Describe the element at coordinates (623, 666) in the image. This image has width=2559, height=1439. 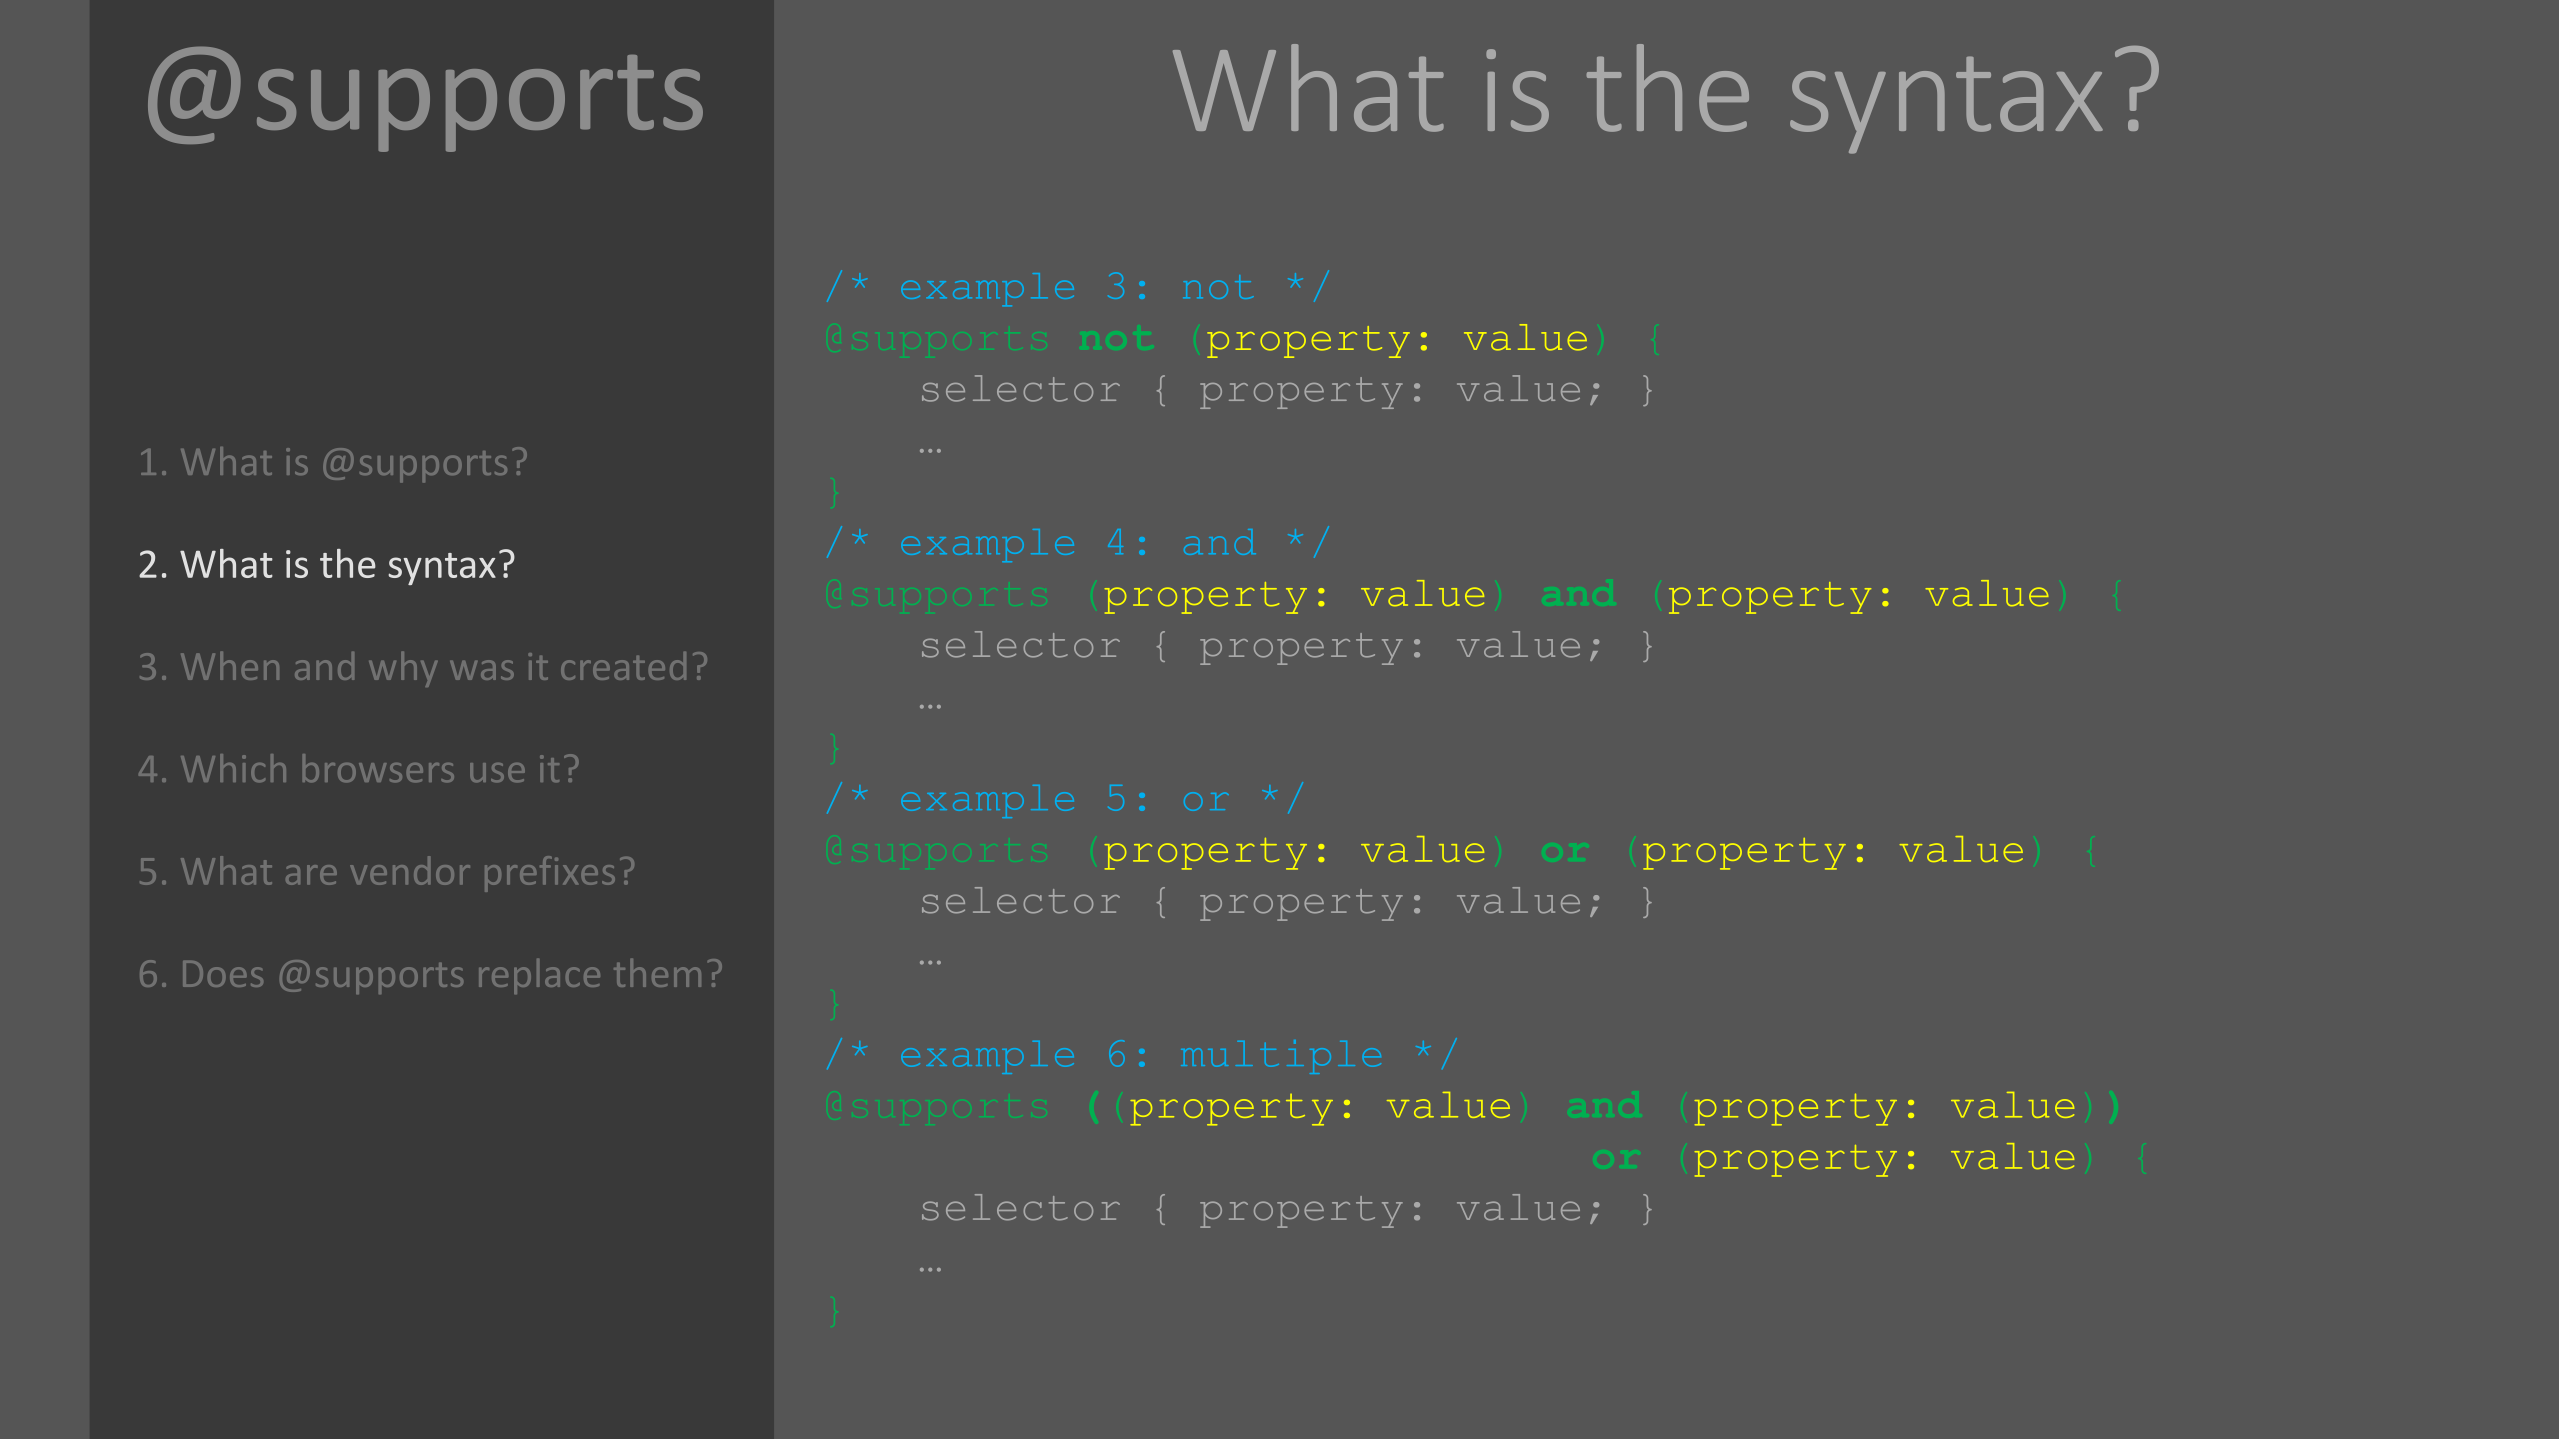
I see `created` at that location.
